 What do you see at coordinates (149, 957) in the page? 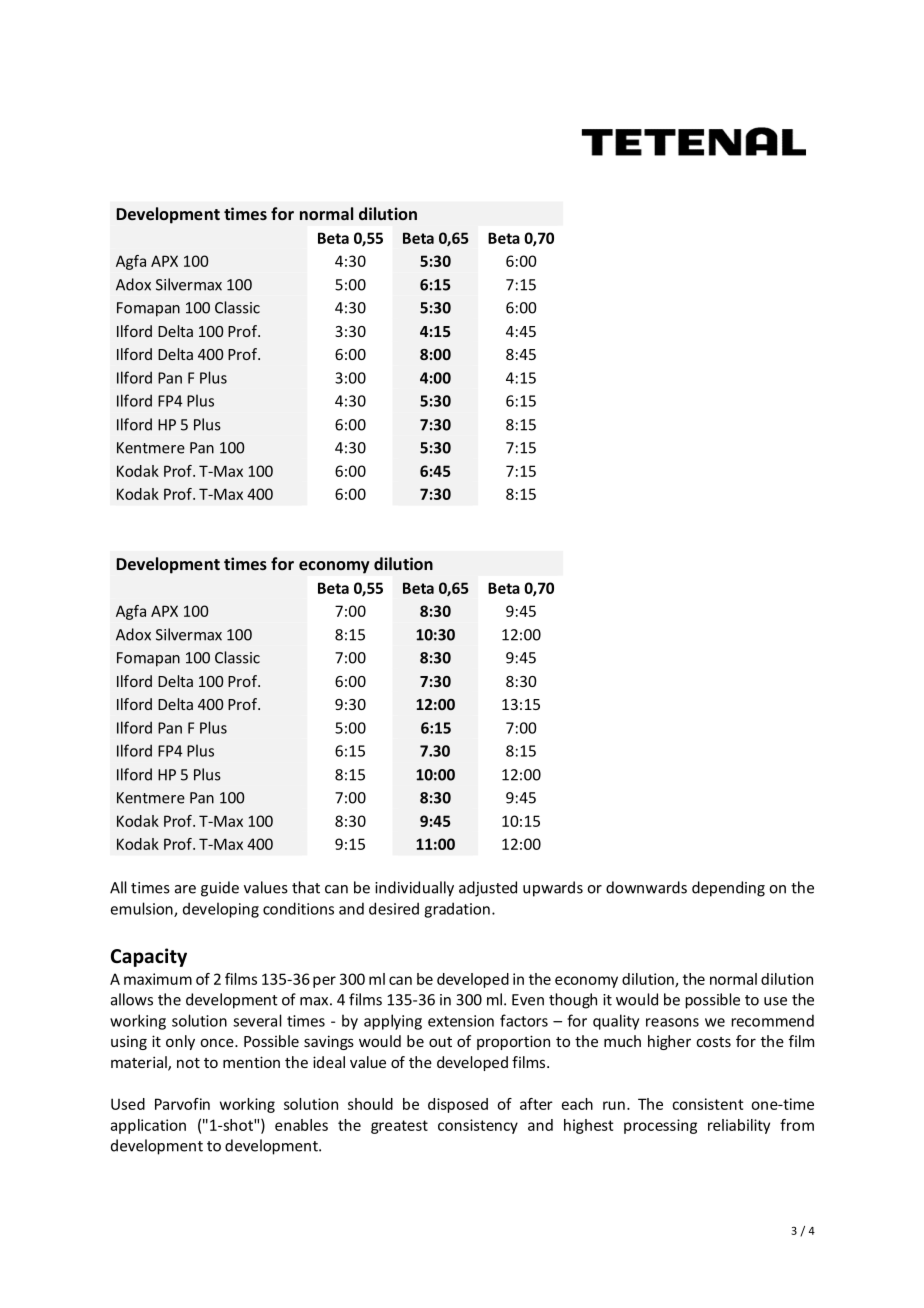
I see `Capacity` at bounding box center [149, 957].
